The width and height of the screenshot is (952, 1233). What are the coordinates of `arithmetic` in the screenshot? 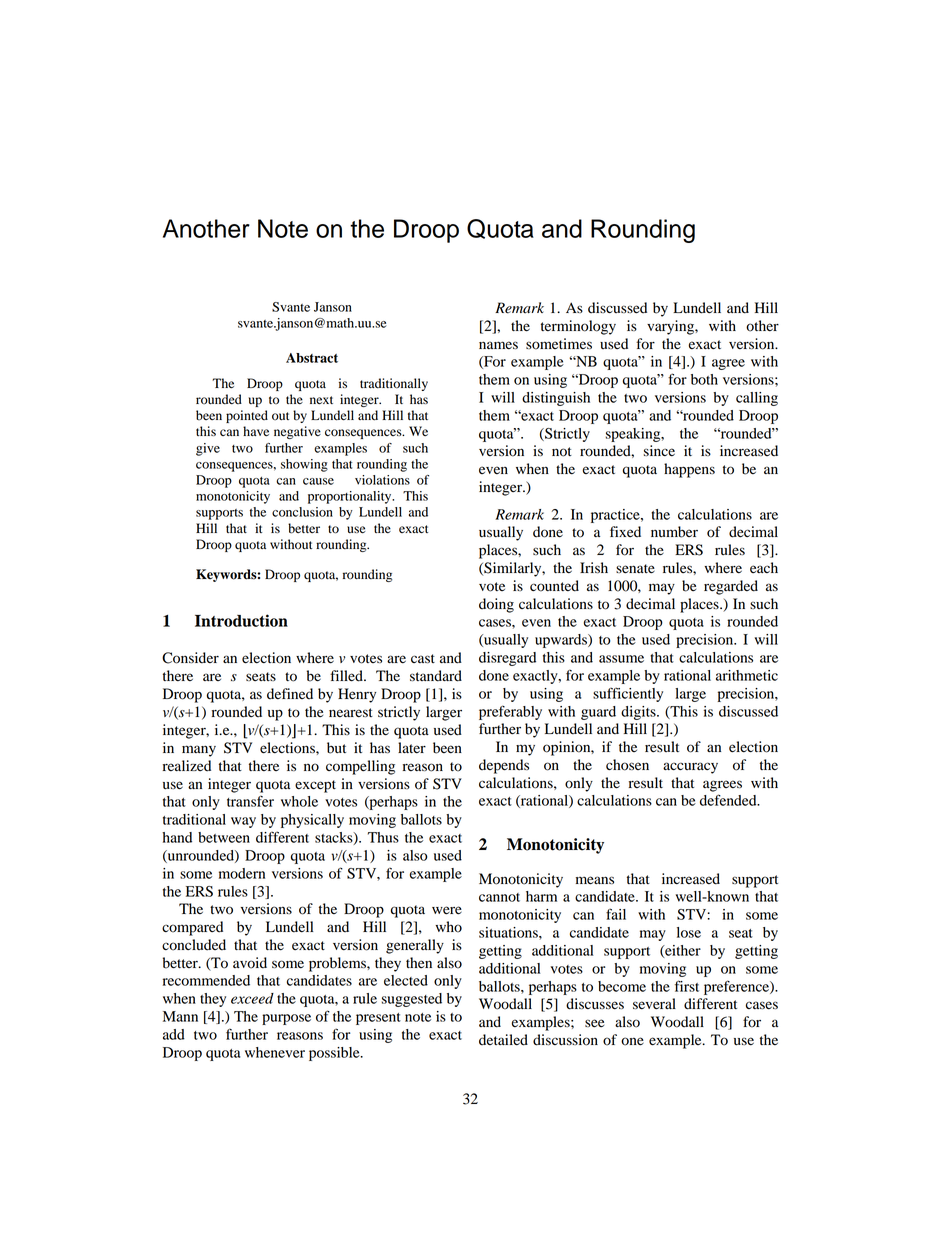 It's located at (747, 675).
